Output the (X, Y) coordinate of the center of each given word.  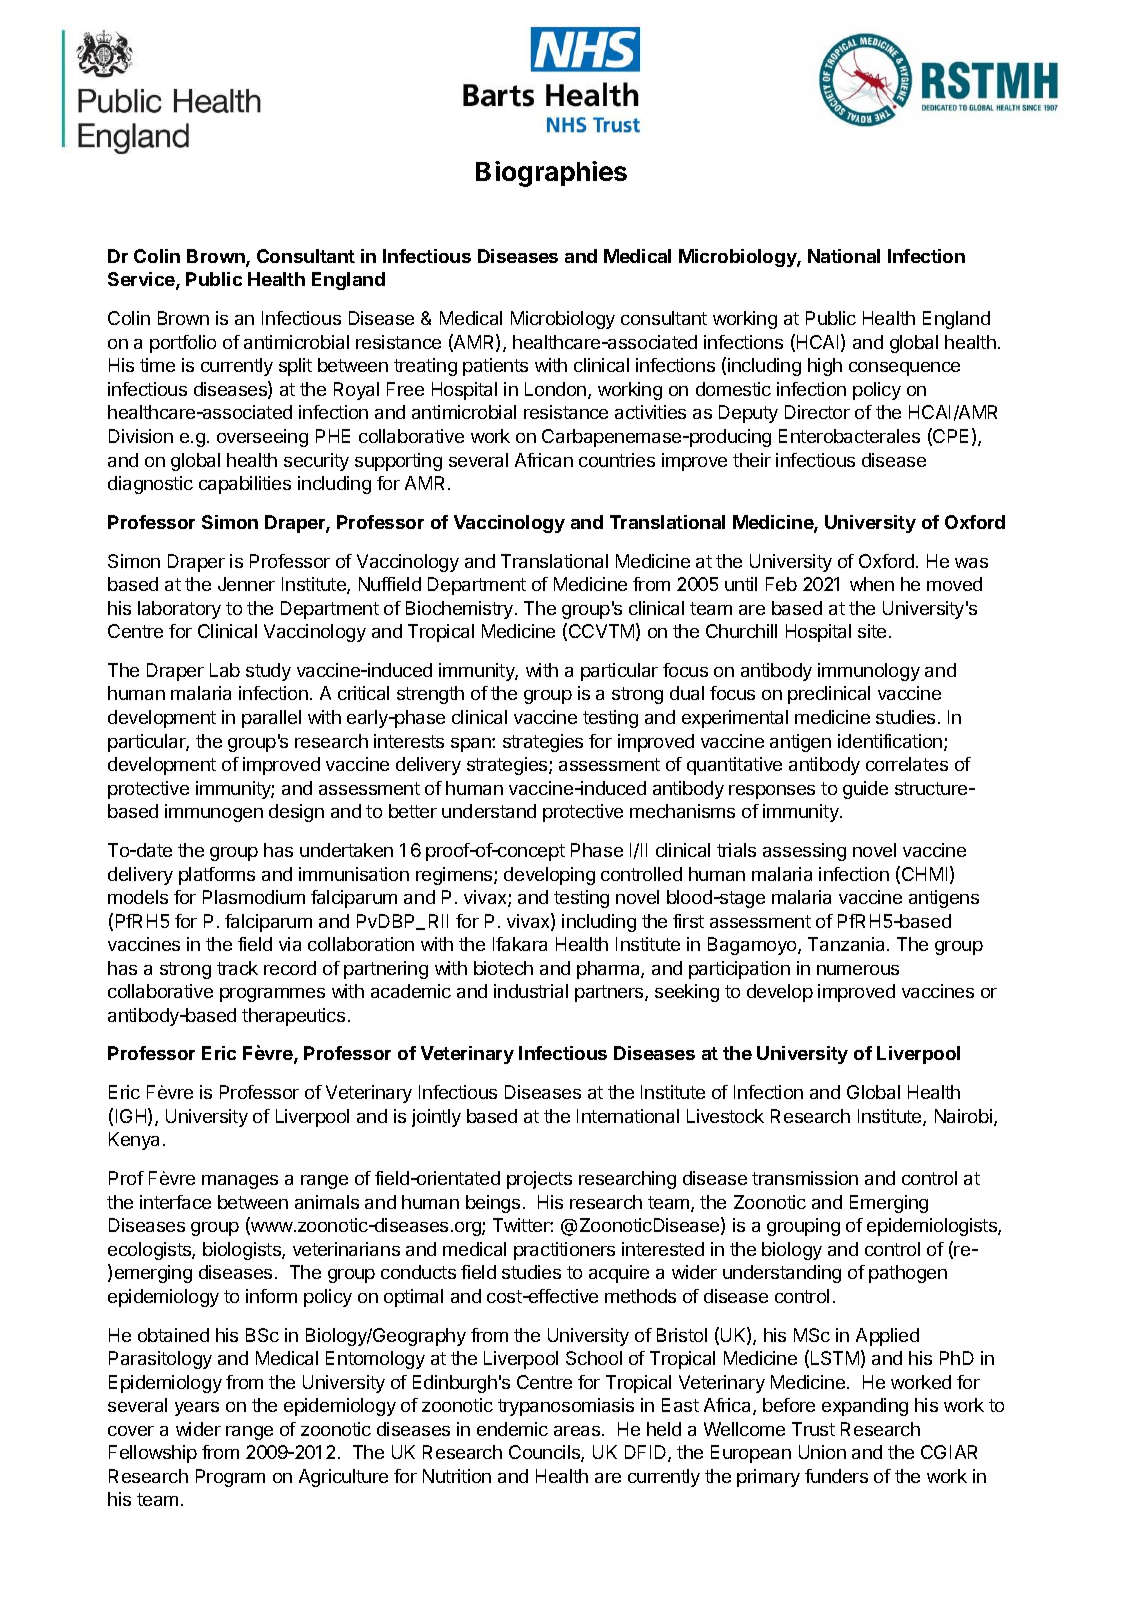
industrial (531, 991)
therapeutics (293, 1017)
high (825, 367)
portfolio (183, 344)
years (197, 1409)
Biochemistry (461, 610)
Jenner (246, 584)
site (872, 631)
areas (578, 1431)
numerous (858, 970)
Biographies (551, 174)
